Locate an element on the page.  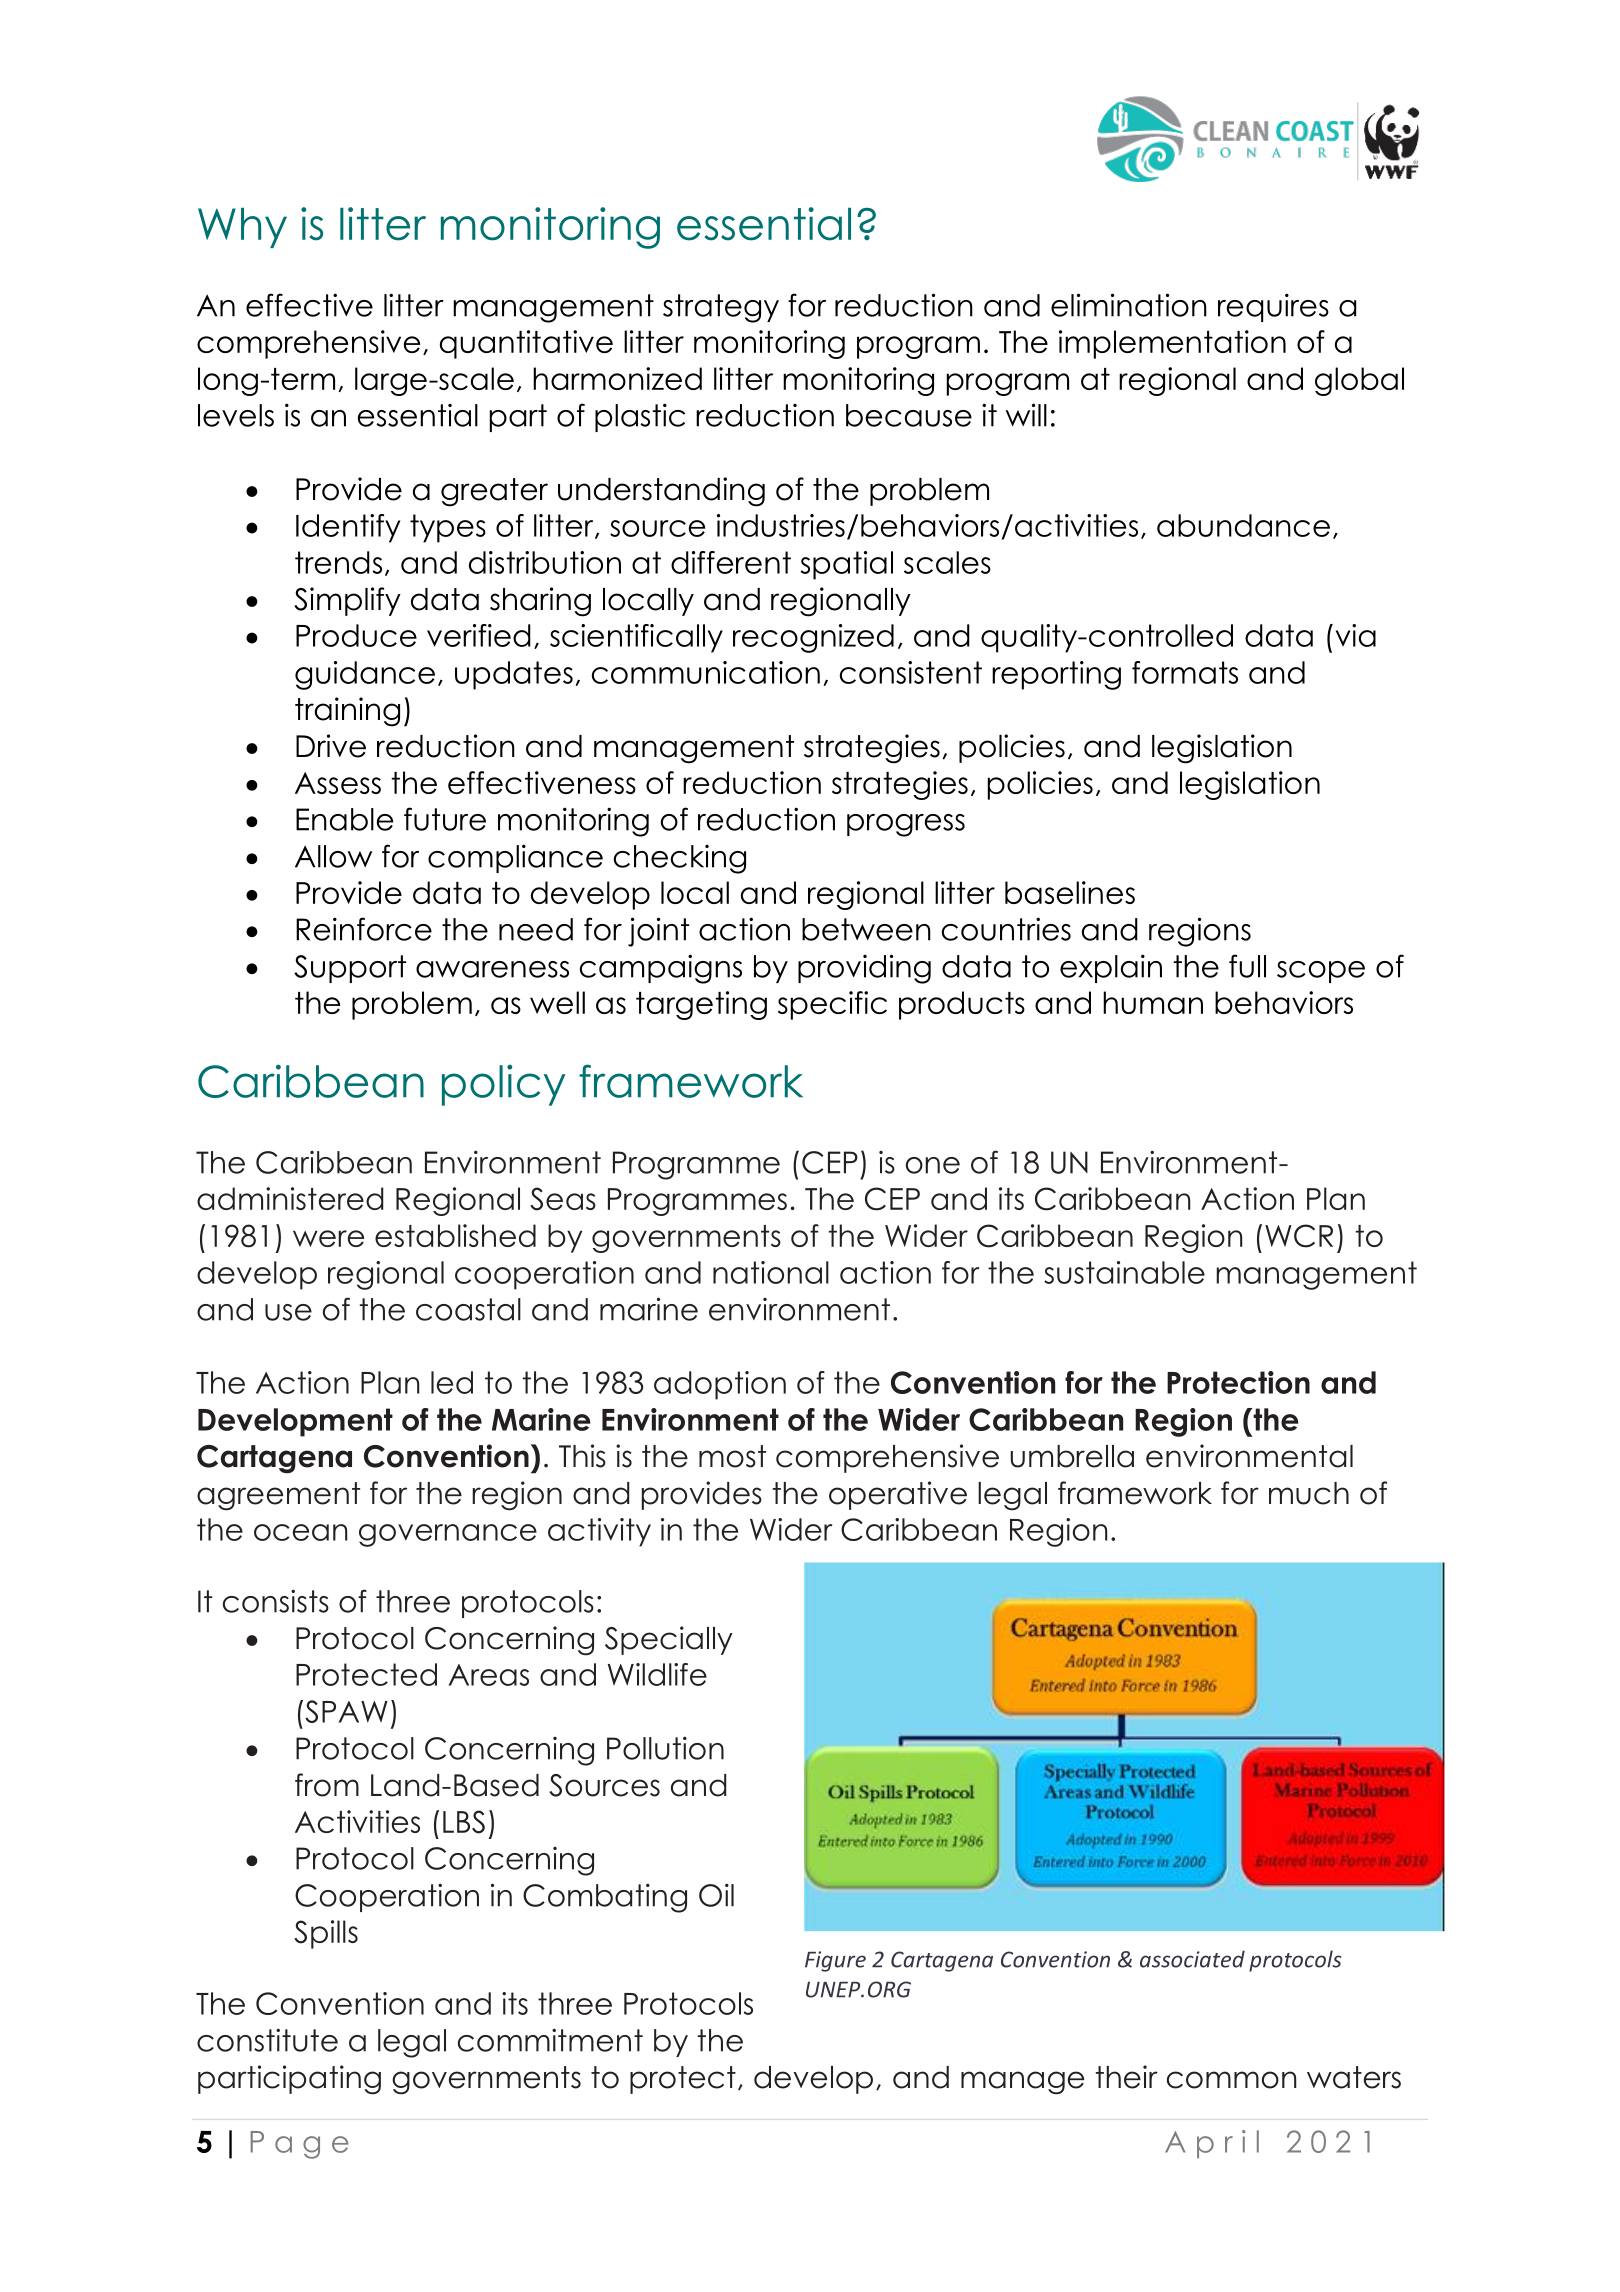
training is located at coordinates (347, 712).
